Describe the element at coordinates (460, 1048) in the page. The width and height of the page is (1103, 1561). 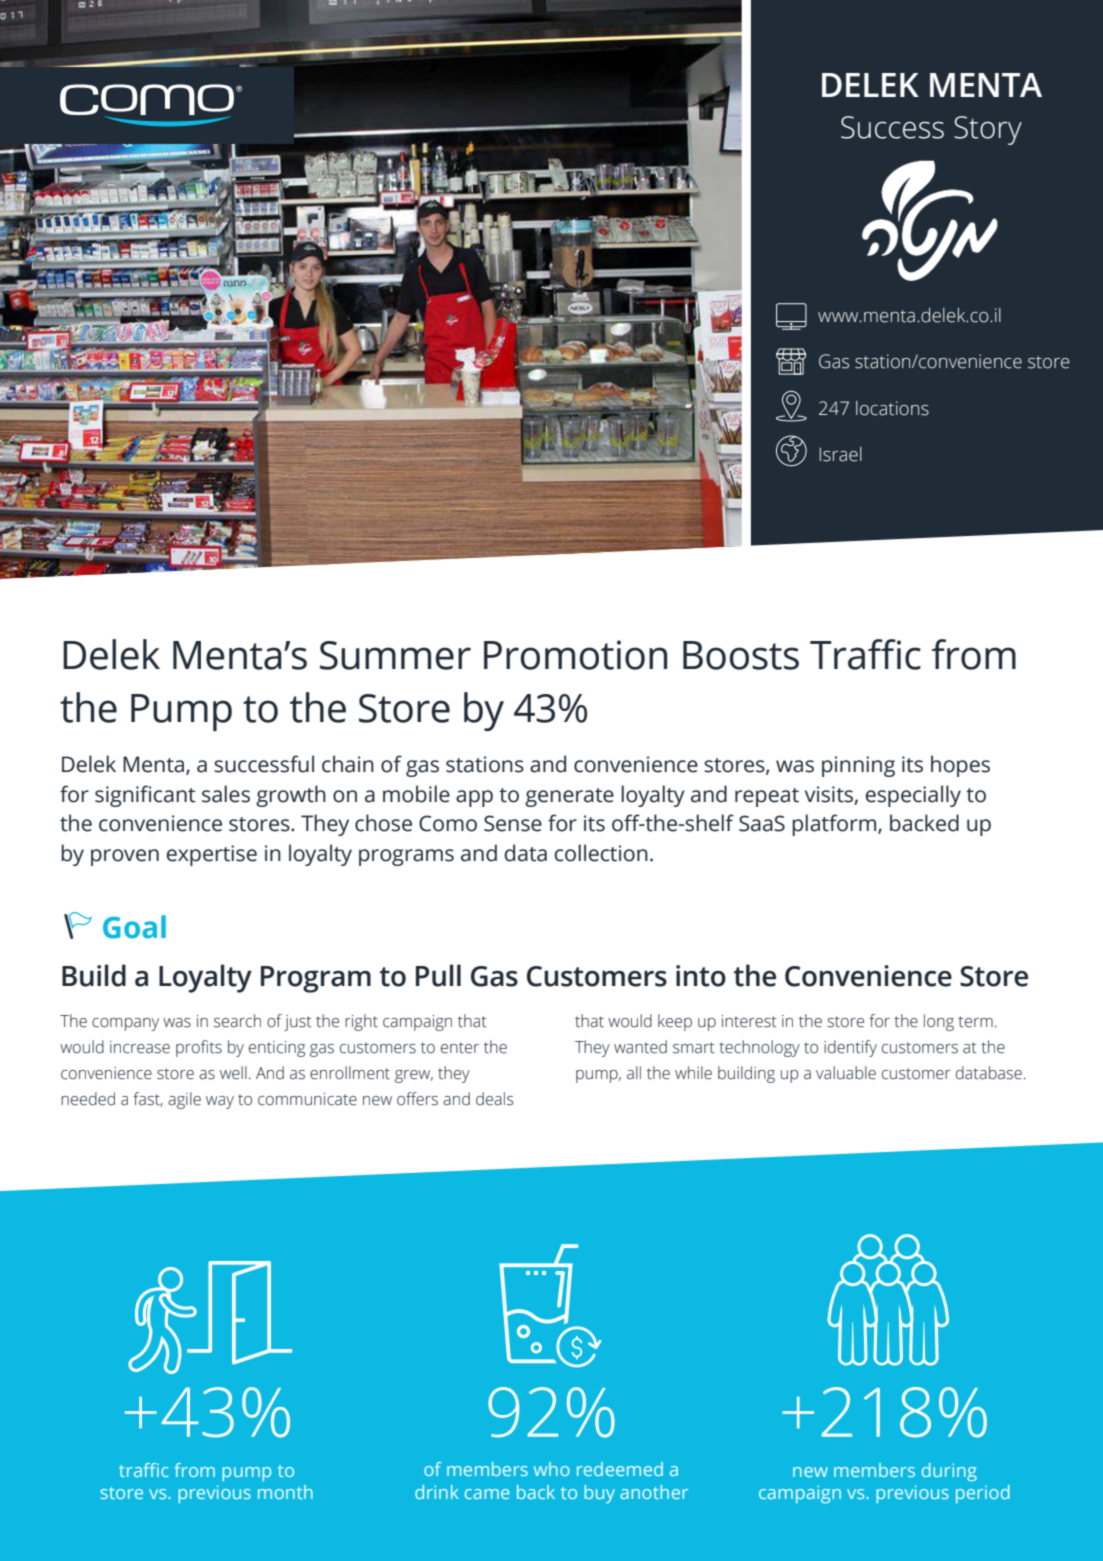
I see `enter` at that location.
